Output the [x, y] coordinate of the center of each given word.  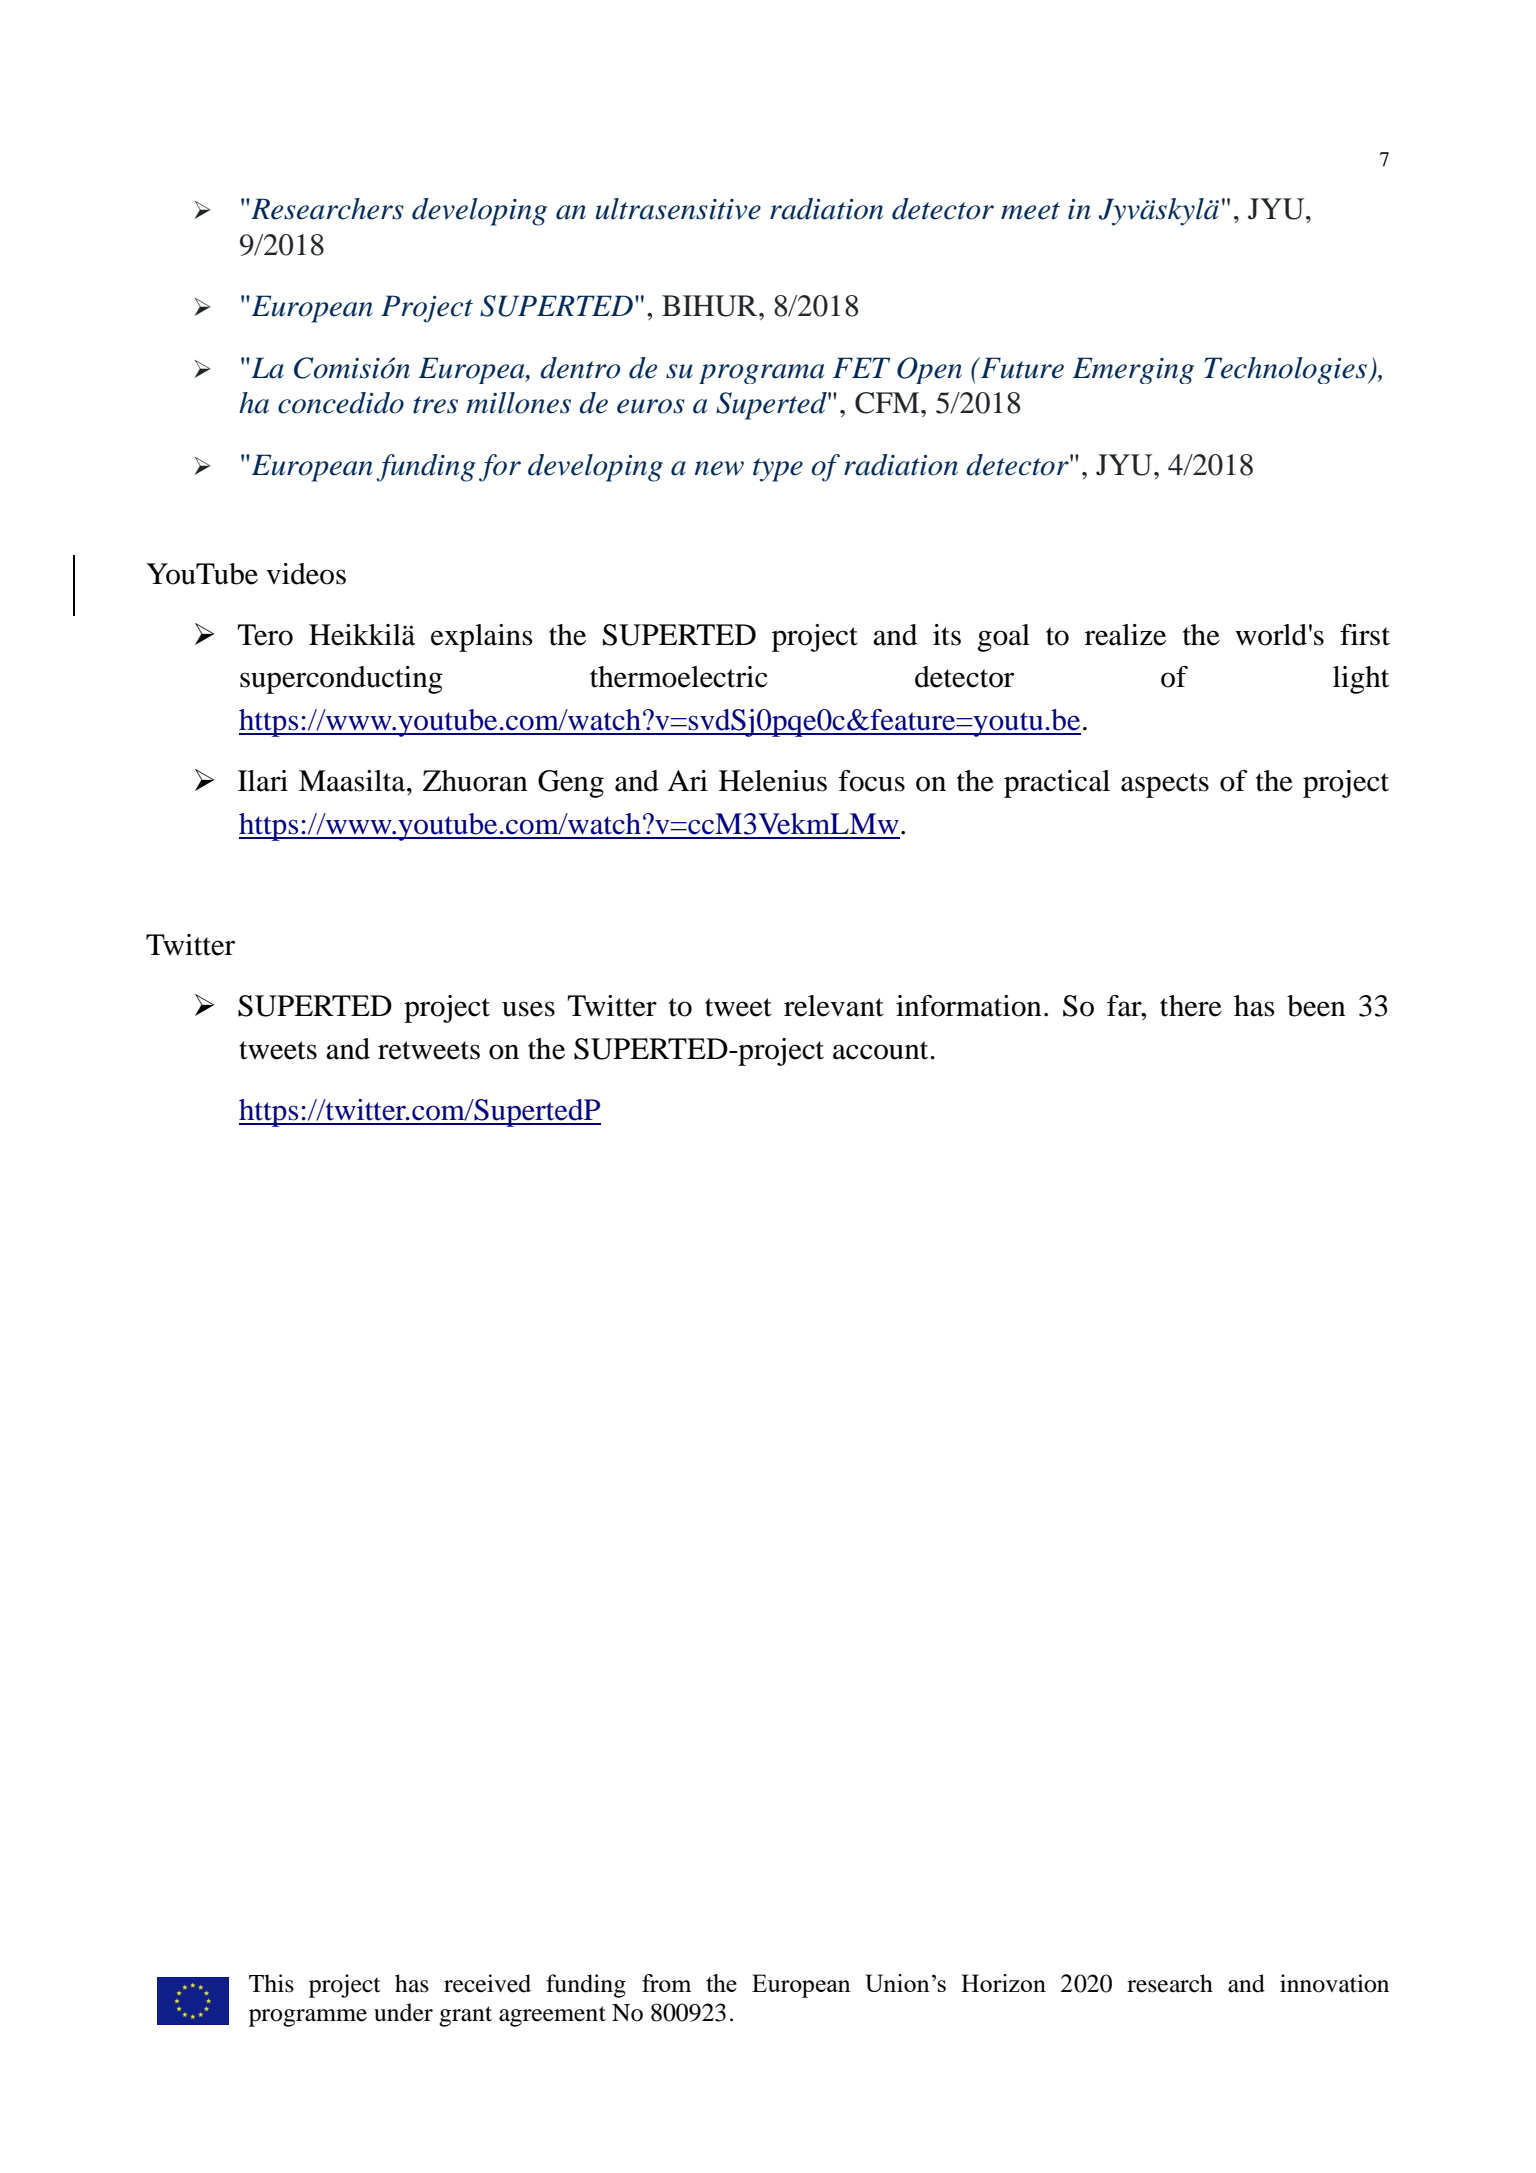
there [1191, 1006]
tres [435, 405]
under [403, 2012]
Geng [571, 784]
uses [528, 1009]
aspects [1165, 785]
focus [872, 781]
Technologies [1286, 370]
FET [861, 367]
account [882, 1050]
